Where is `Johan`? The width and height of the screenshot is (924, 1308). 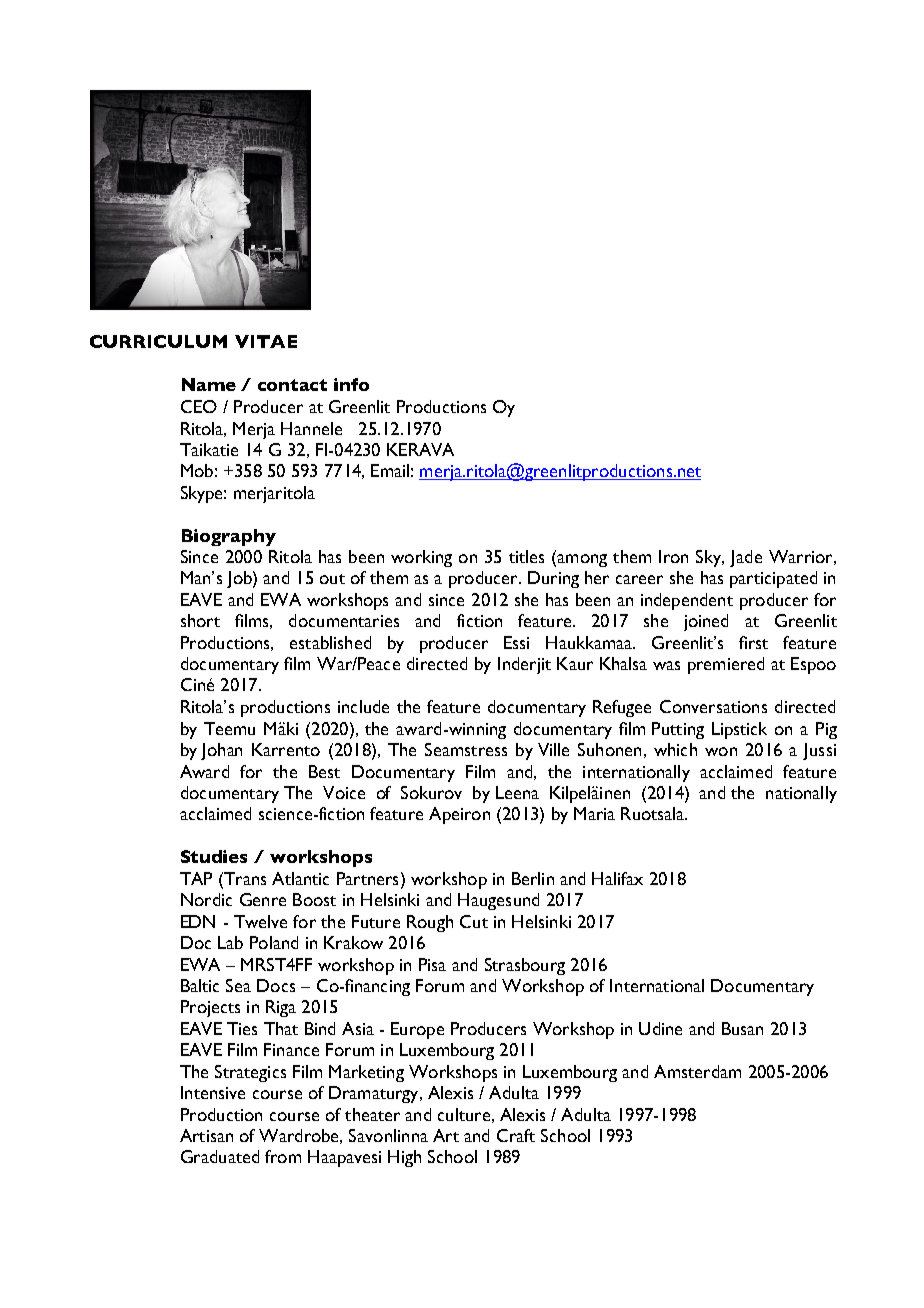
Johan is located at coordinates (221, 751).
